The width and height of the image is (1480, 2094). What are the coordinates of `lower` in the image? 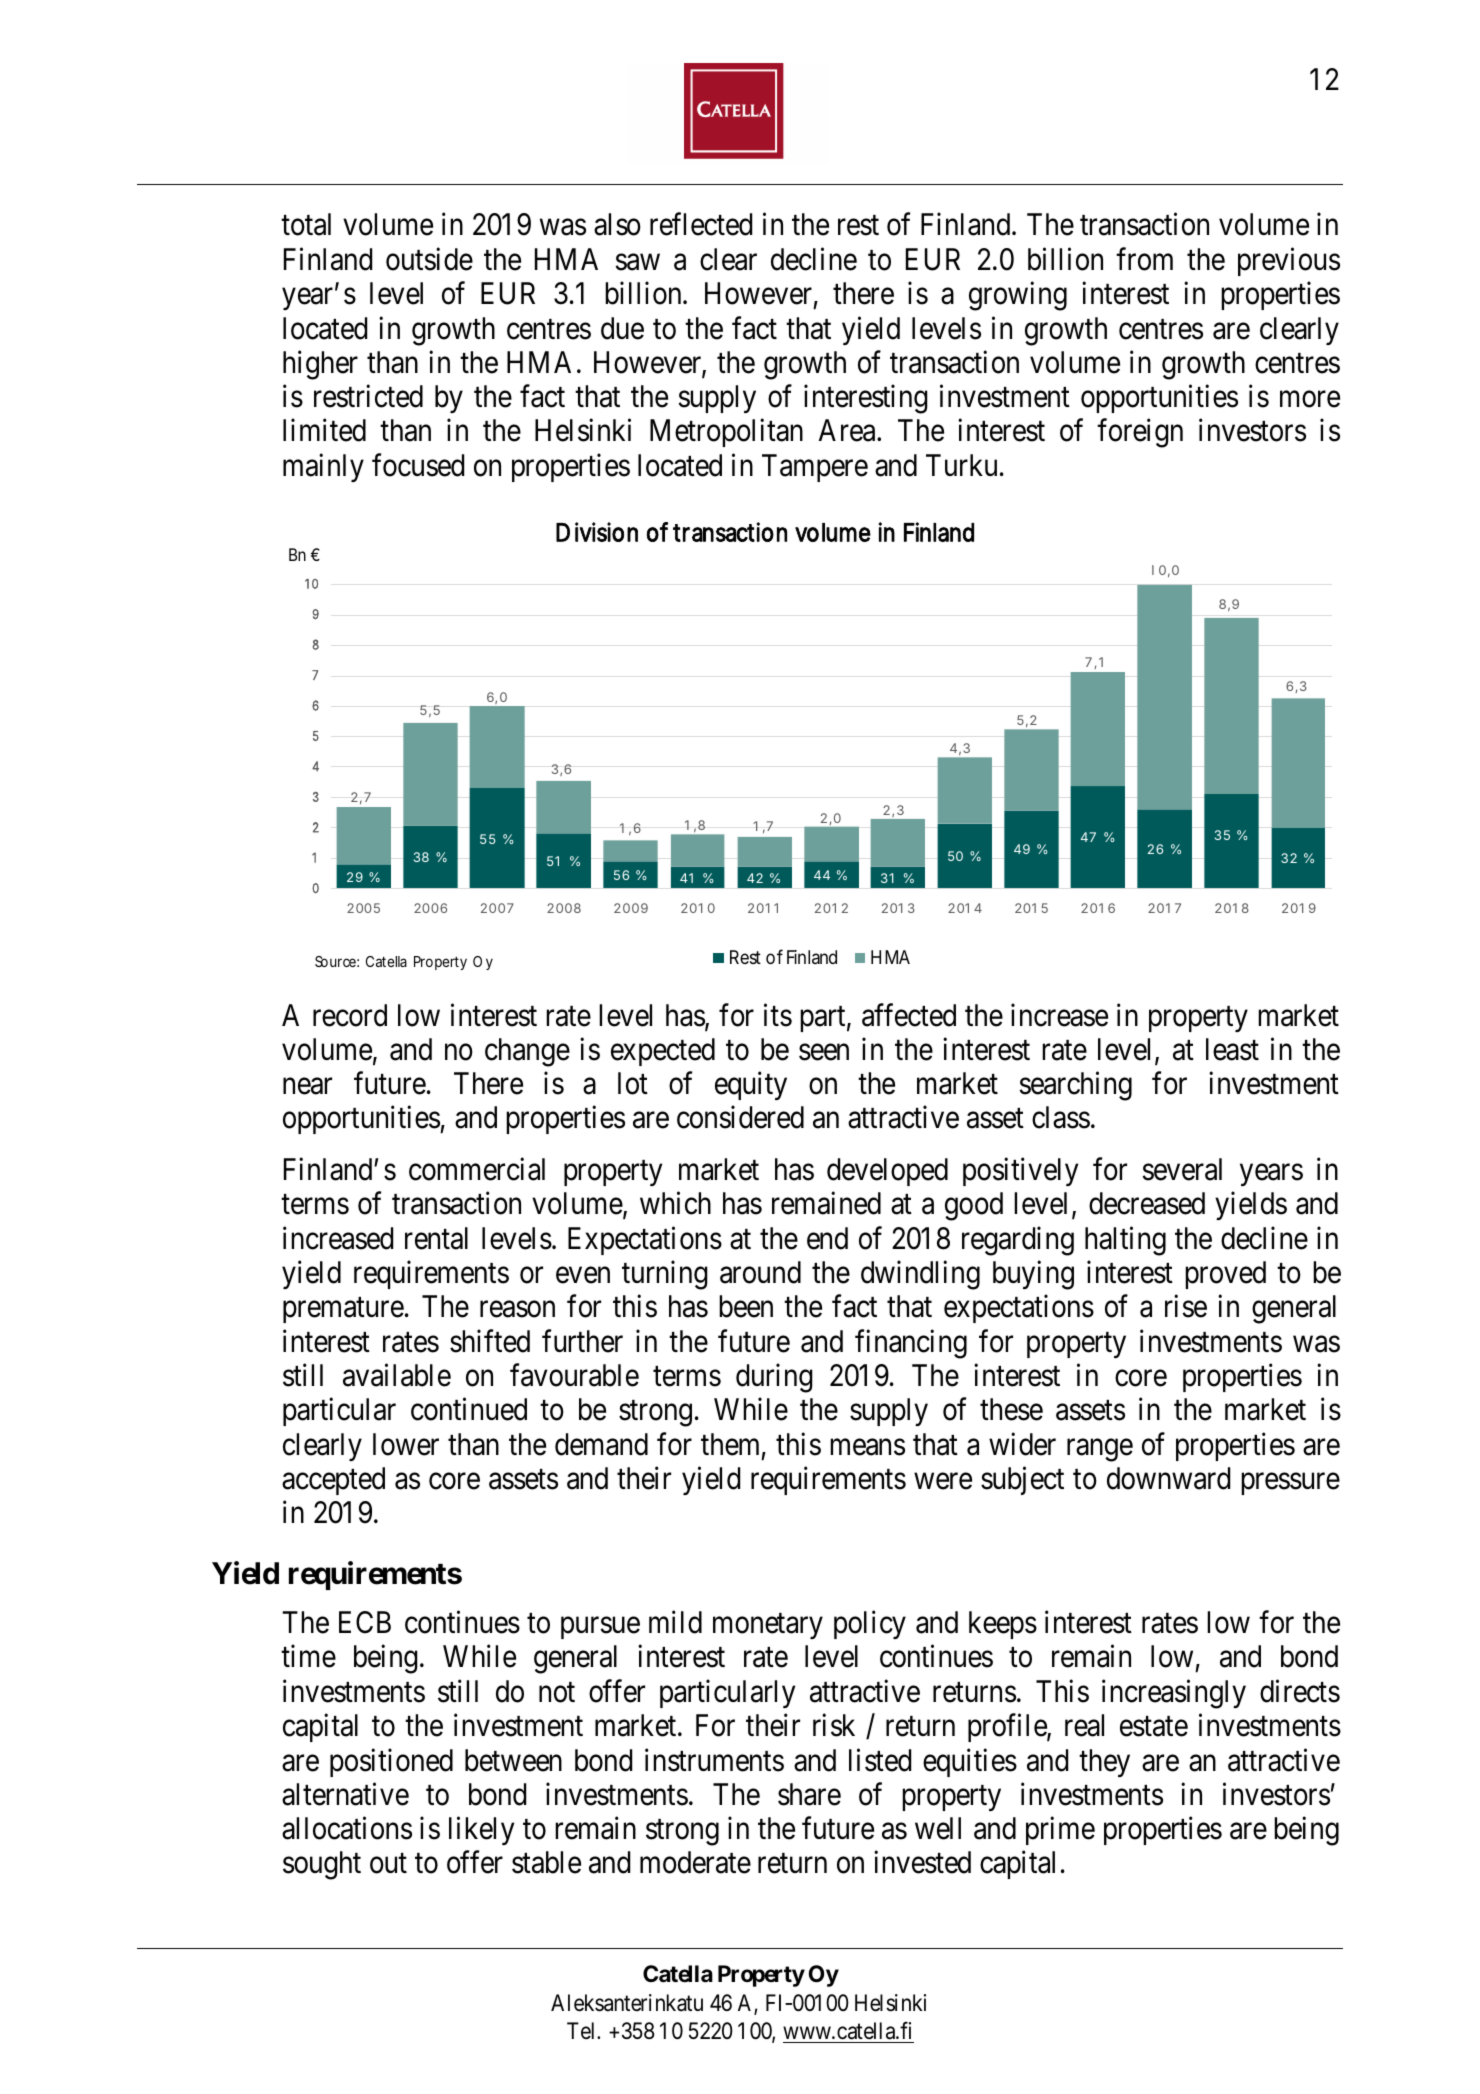 It's located at (406, 1444).
